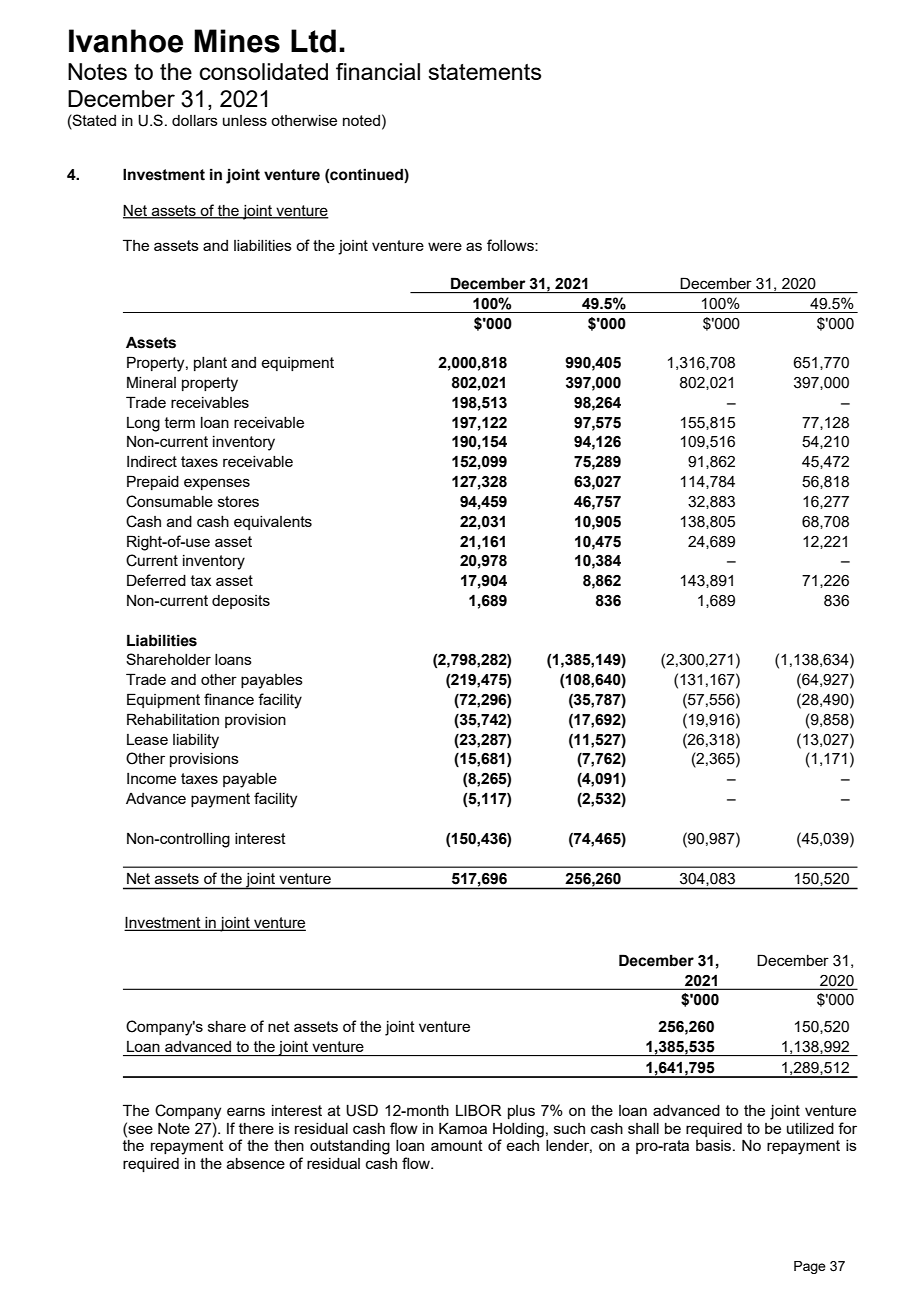 This screenshot has width=924, height=1308. What do you see at coordinates (445, 246) in the screenshot?
I see `were` at bounding box center [445, 246].
